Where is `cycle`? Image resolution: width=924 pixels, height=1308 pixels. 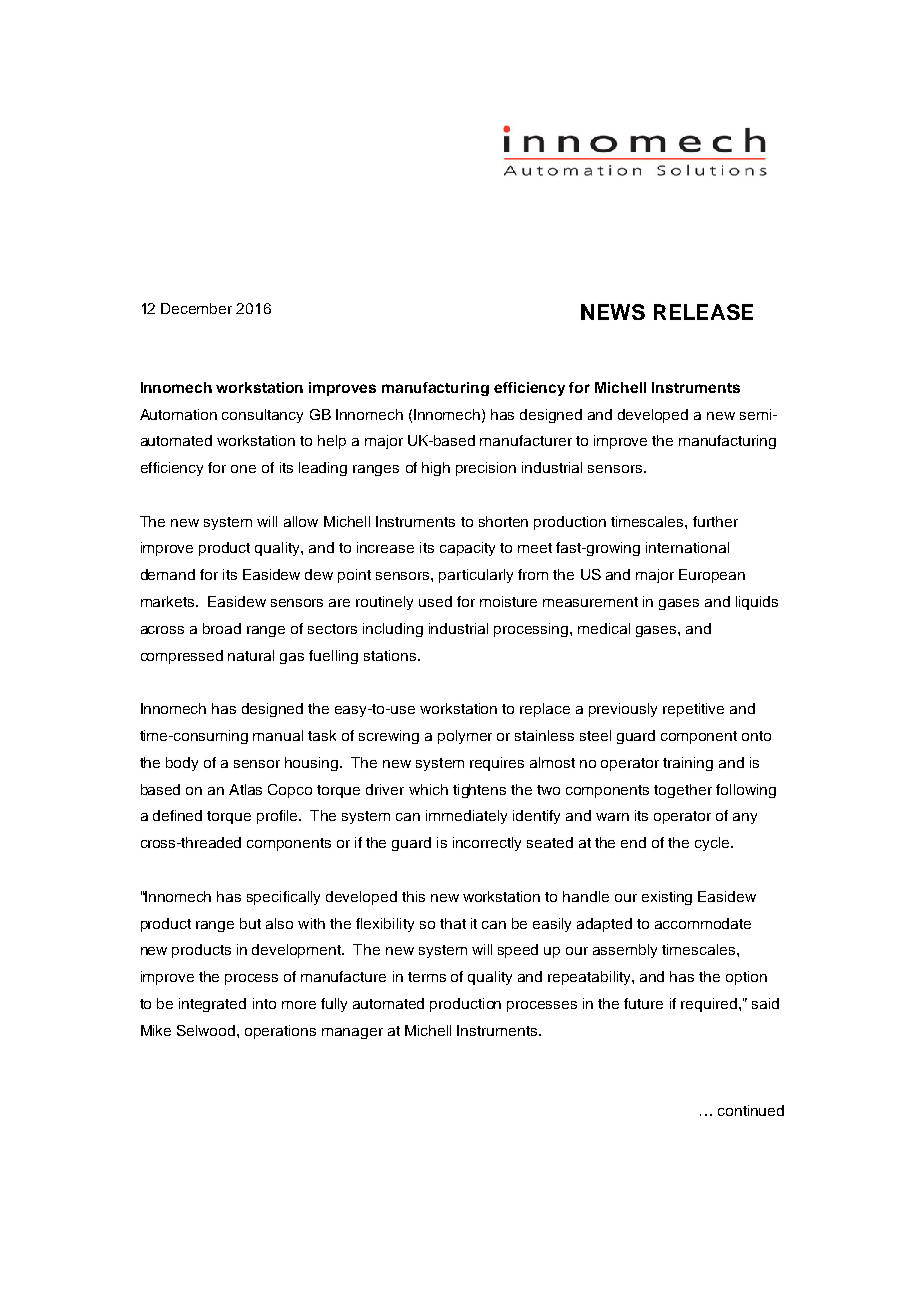
cycle is located at coordinates (713, 844).
